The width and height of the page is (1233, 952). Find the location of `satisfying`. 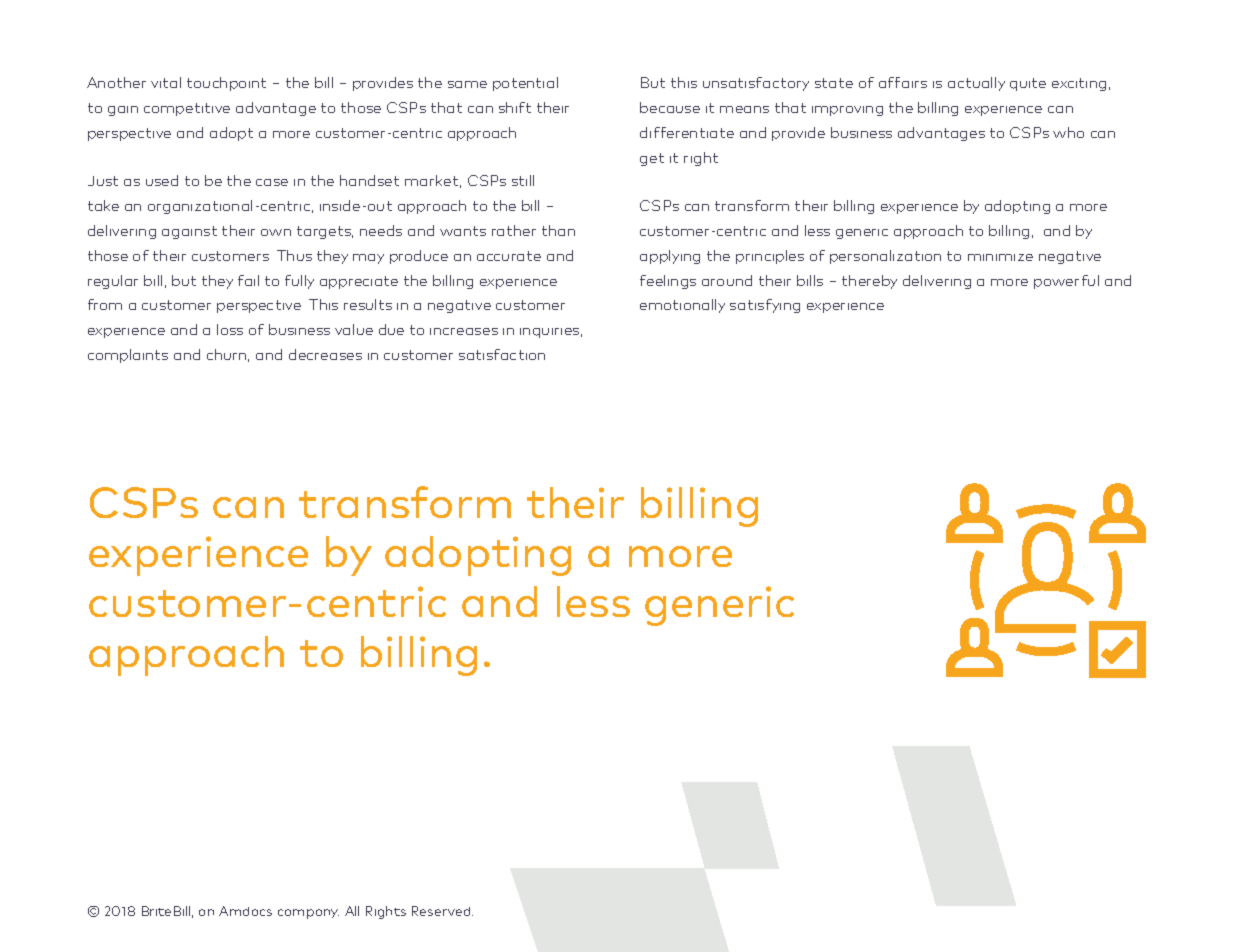

satisfying is located at coordinates (765, 306).
